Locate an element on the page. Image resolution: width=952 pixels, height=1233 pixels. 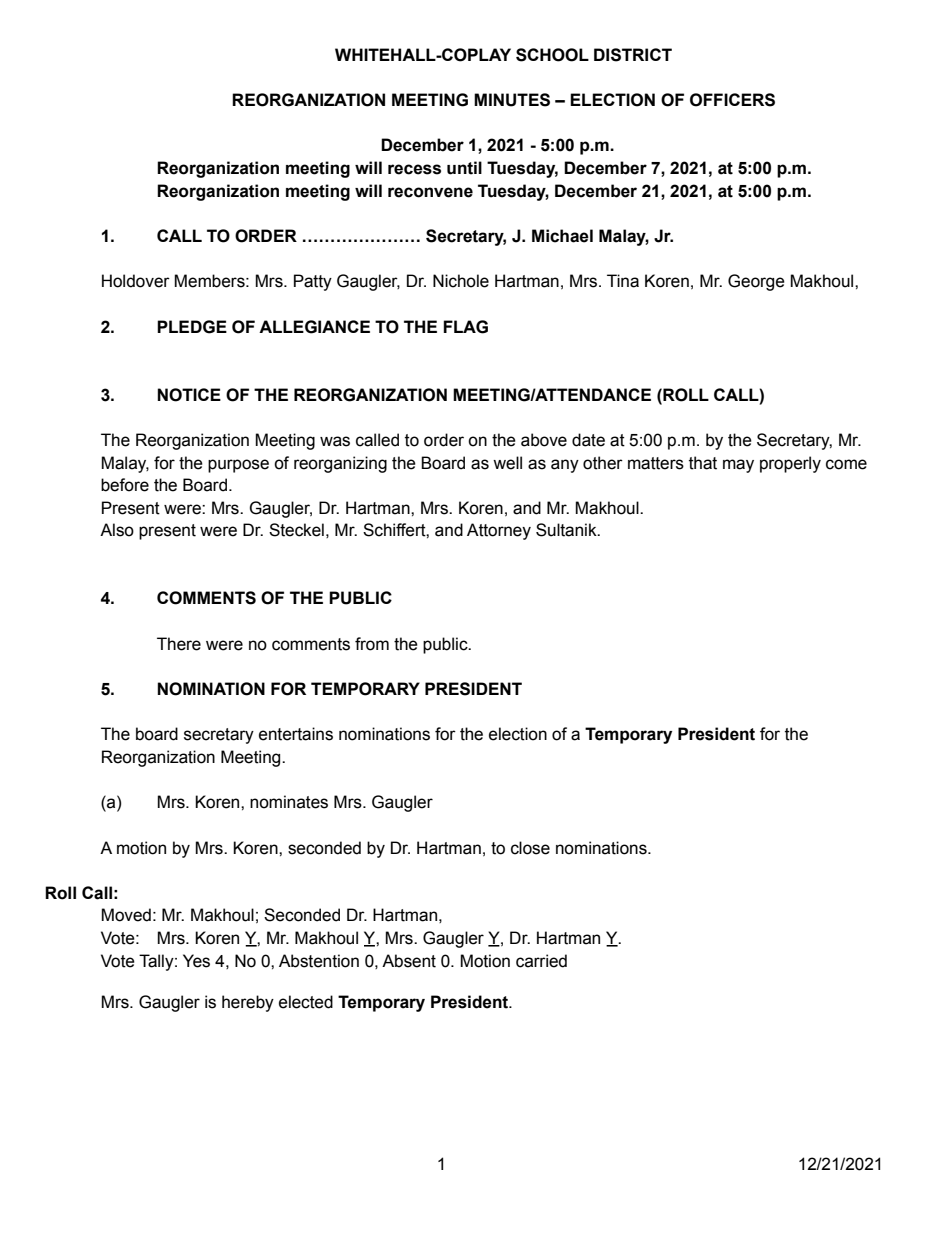
close is located at coordinates (530, 848).
